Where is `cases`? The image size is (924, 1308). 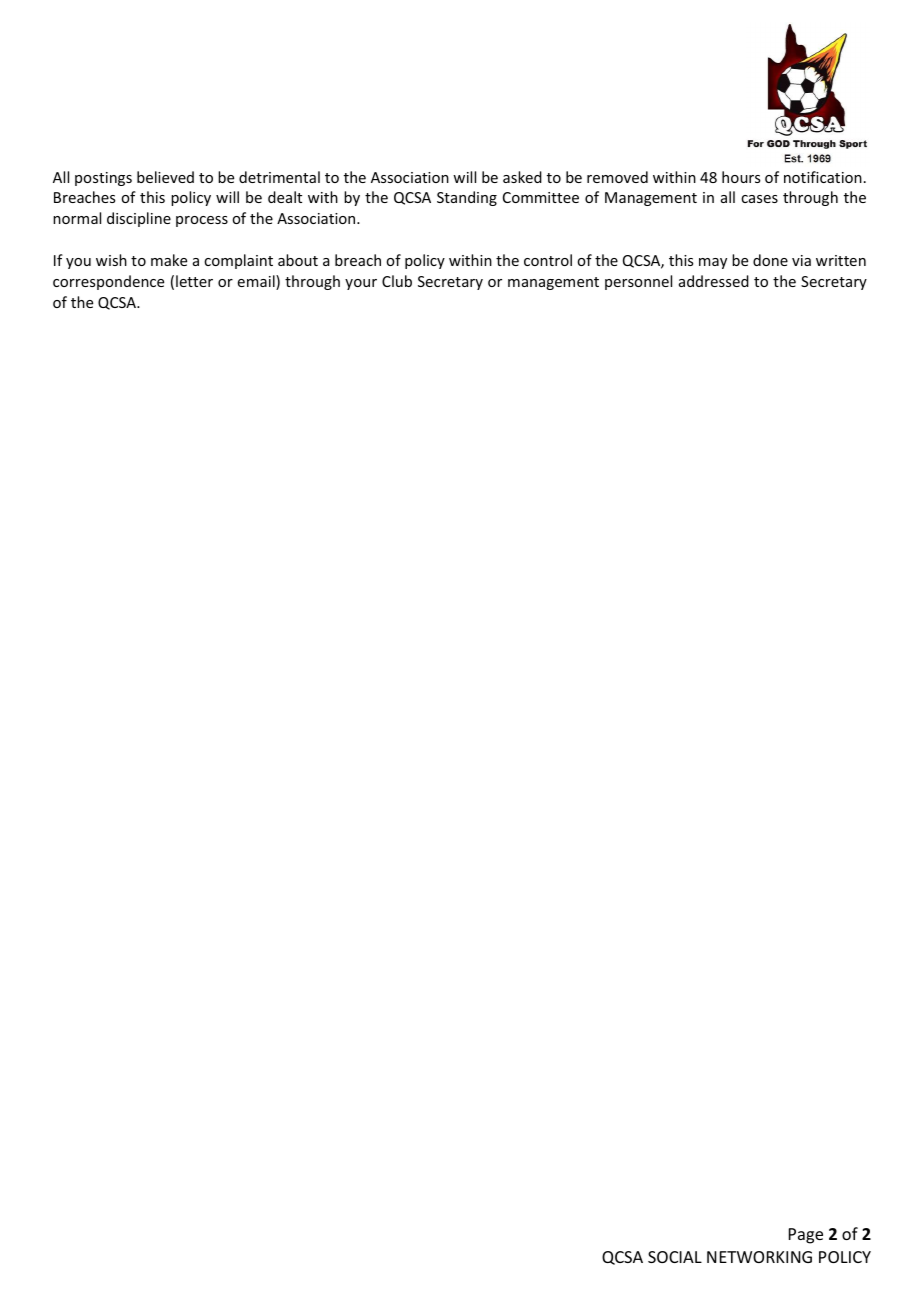 cases is located at coordinates (759, 199).
